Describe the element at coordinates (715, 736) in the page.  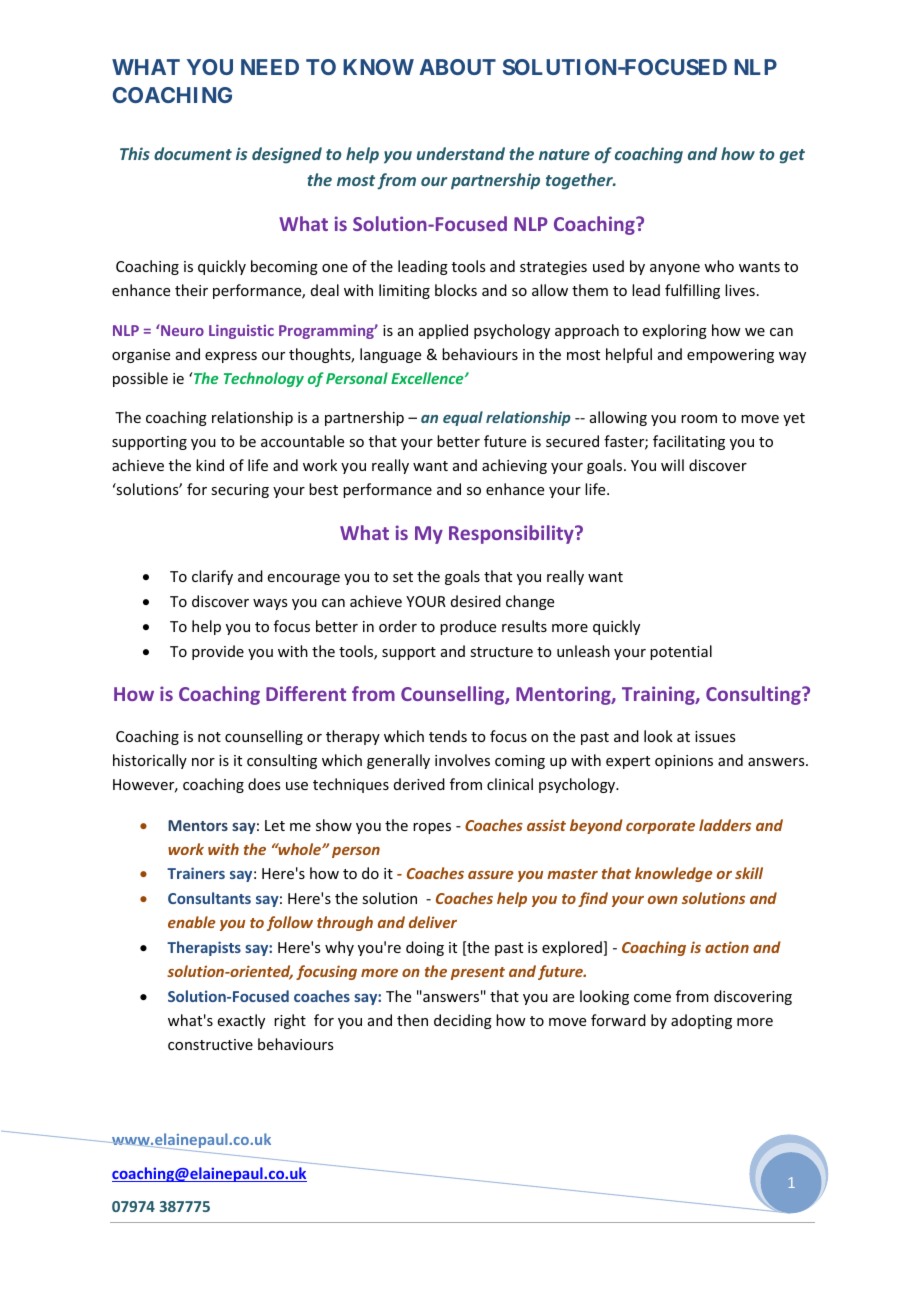
I see `issues` at that location.
